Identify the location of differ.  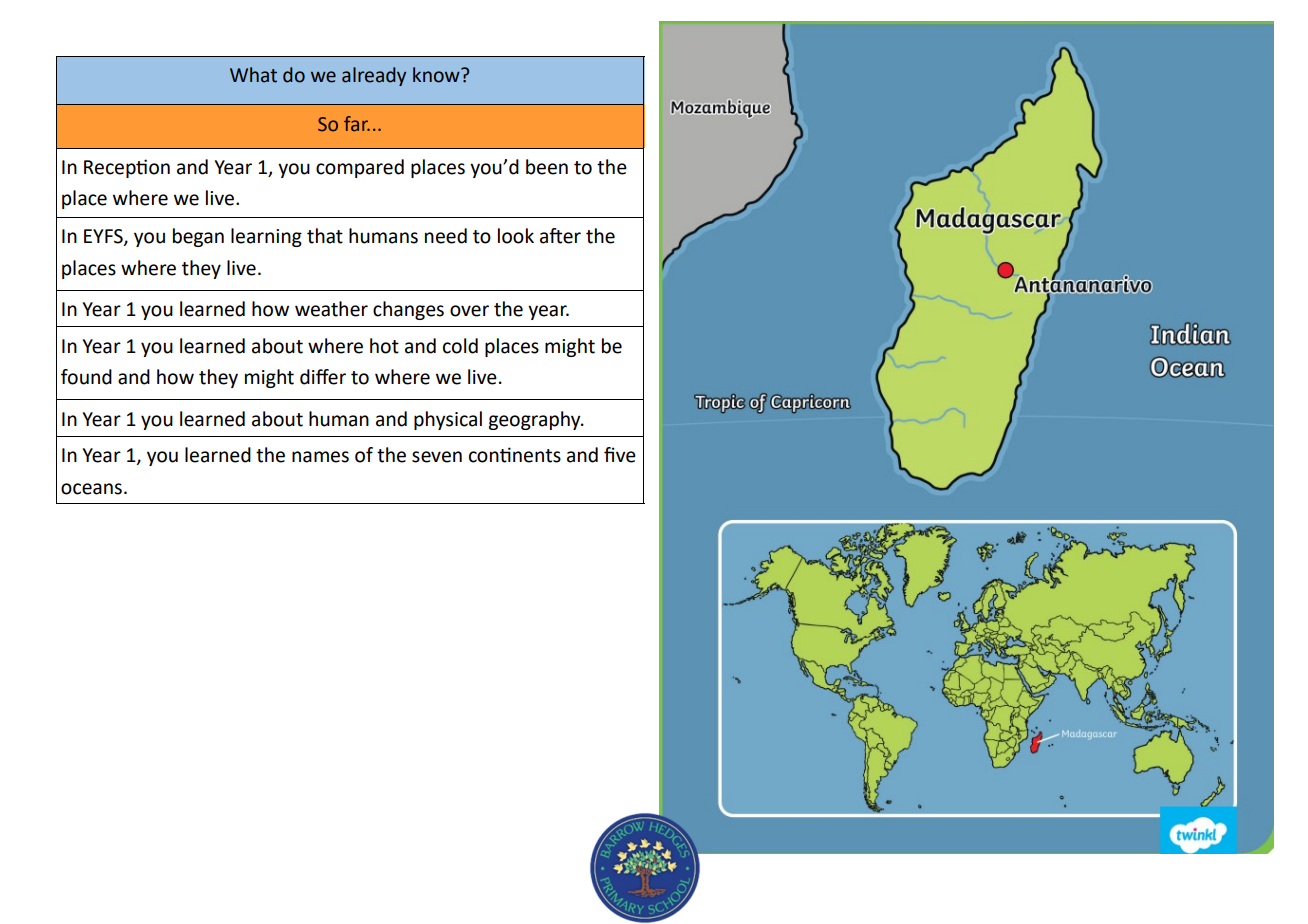
(323, 377).
